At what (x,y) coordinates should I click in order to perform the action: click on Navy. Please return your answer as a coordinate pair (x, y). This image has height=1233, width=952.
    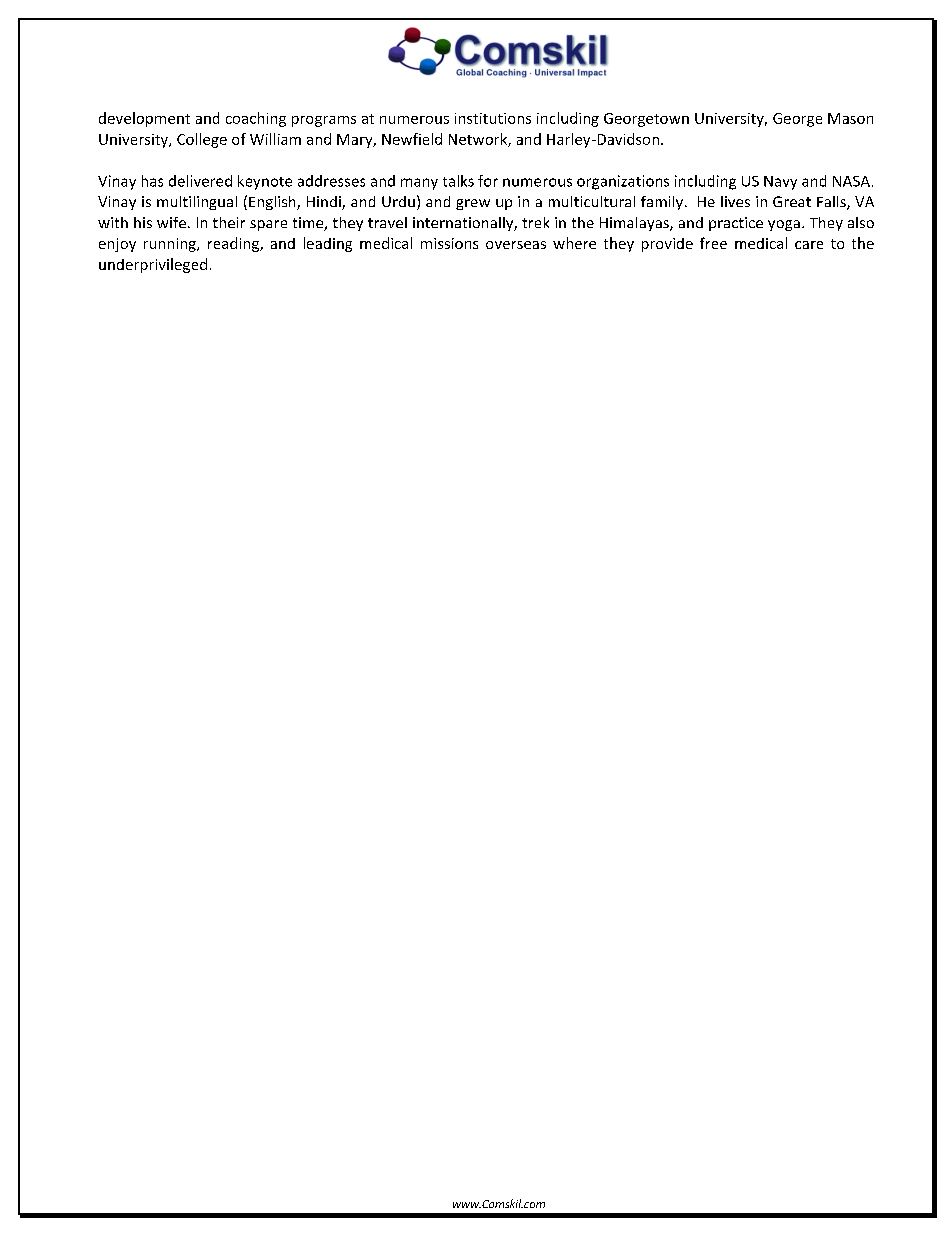
    Looking at the image, I should click on (780, 183).
